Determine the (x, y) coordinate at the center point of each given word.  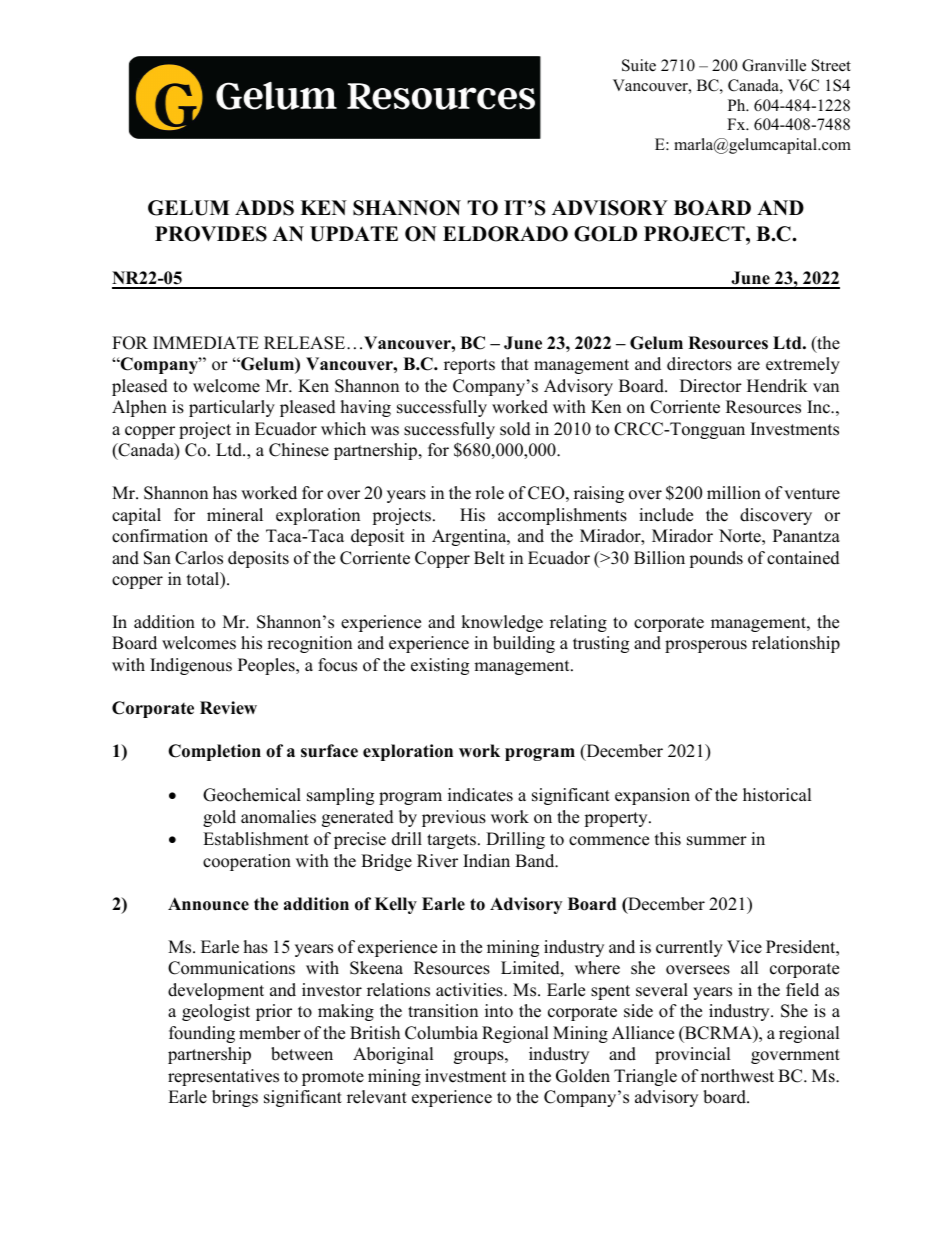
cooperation (247, 862)
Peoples (267, 666)
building (524, 644)
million (734, 493)
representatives (223, 1077)
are (749, 366)
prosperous (706, 646)
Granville (774, 65)
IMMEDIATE (206, 342)
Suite (639, 65)
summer (717, 841)
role (489, 493)
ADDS (264, 208)
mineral (235, 515)
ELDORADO (505, 234)
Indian (486, 861)
